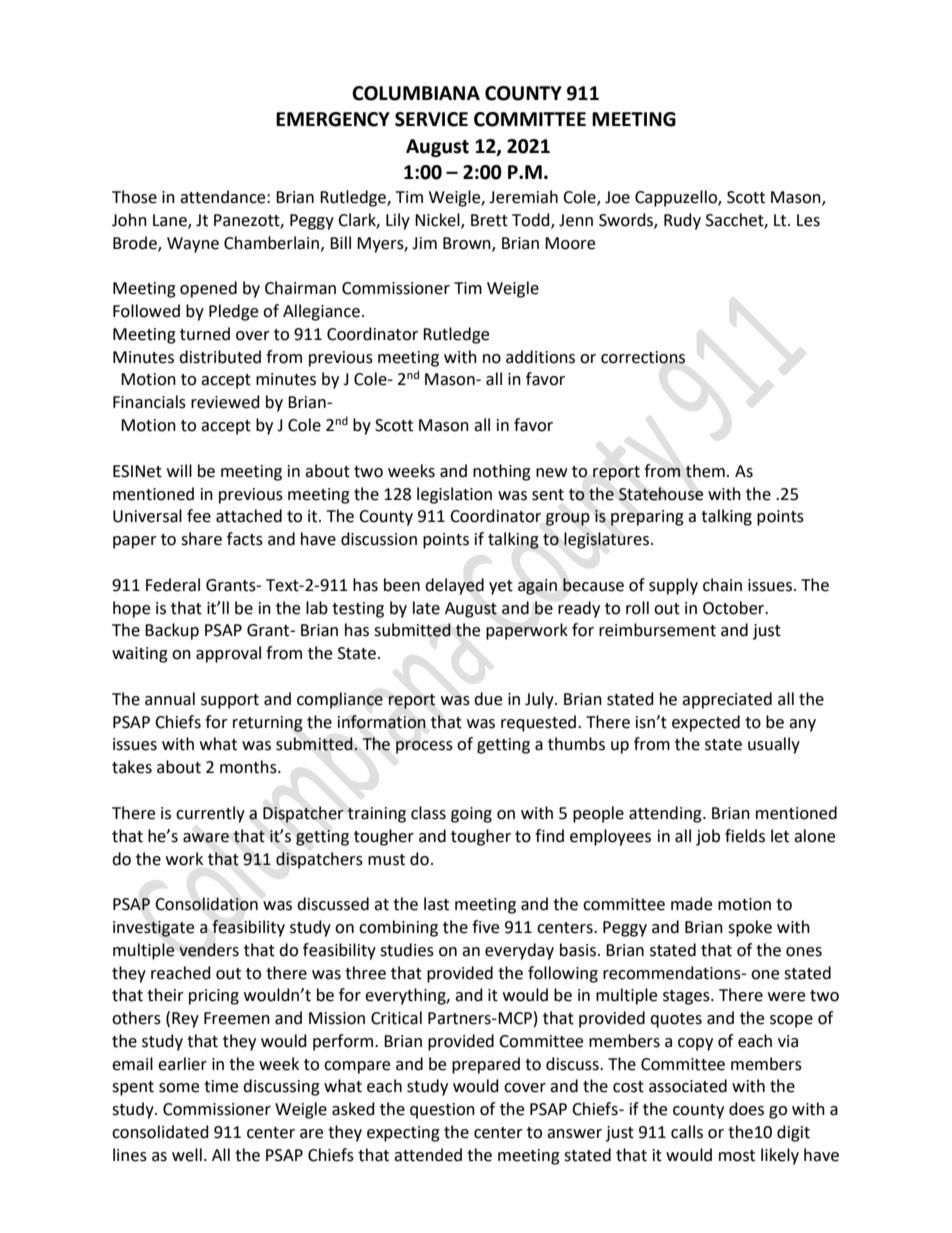 This page has width=952, height=1233. Describe the element at coordinates (426, 608) in the page. I see `late` at that location.
